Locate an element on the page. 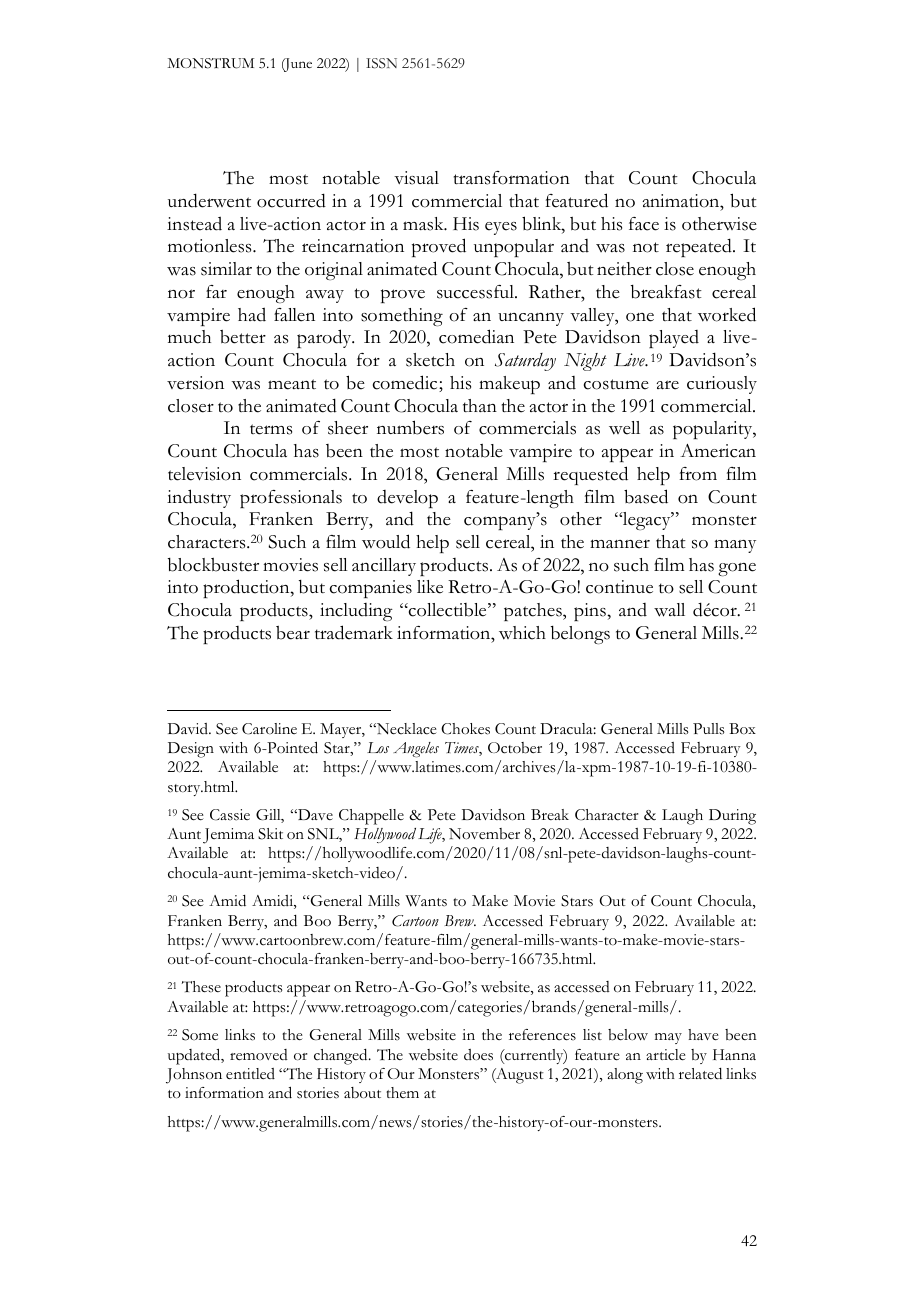 This document has height=1308, width=924. underwent is located at coordinates (209, 200).
